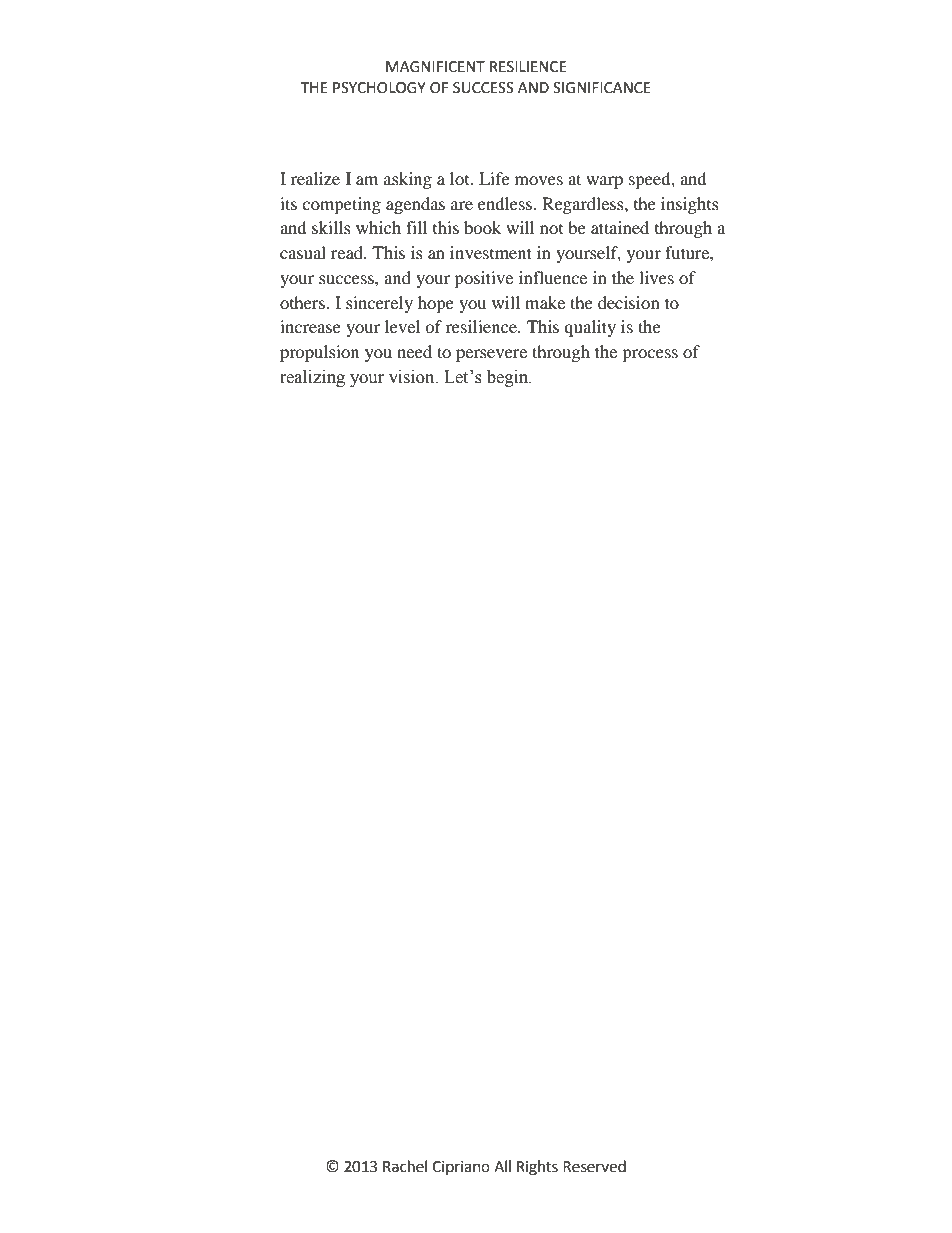  I want to click on Reserved, so click(594, 1166).
